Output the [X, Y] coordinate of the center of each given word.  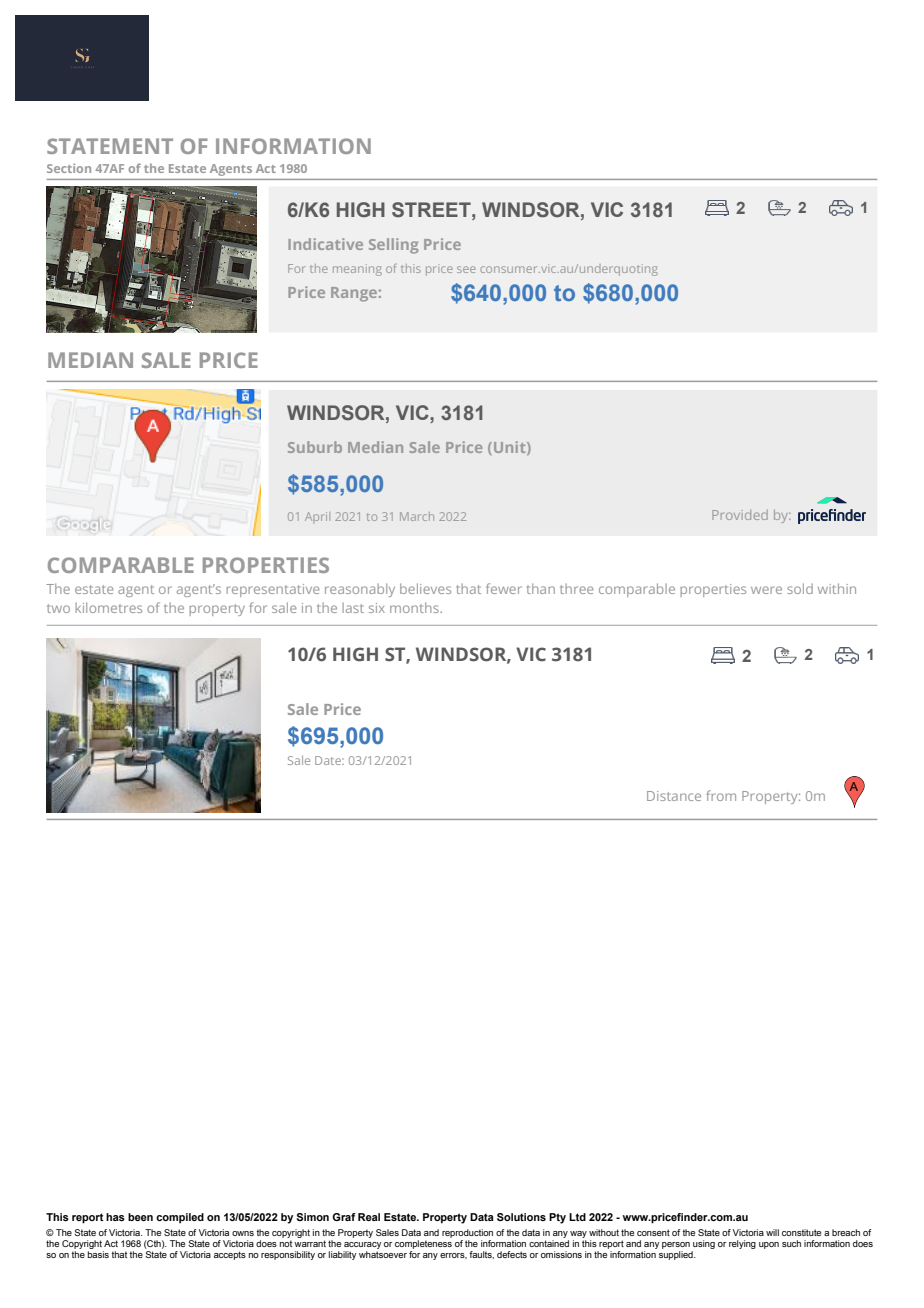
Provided [740, 515]
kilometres [108, 607]
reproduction [467, 1233]
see [466, 269]
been [140, 1217]
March [417, 516]
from [721, 795]
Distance [674, 796]
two [58, 608]
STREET [432, 210]
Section [69, 168]
